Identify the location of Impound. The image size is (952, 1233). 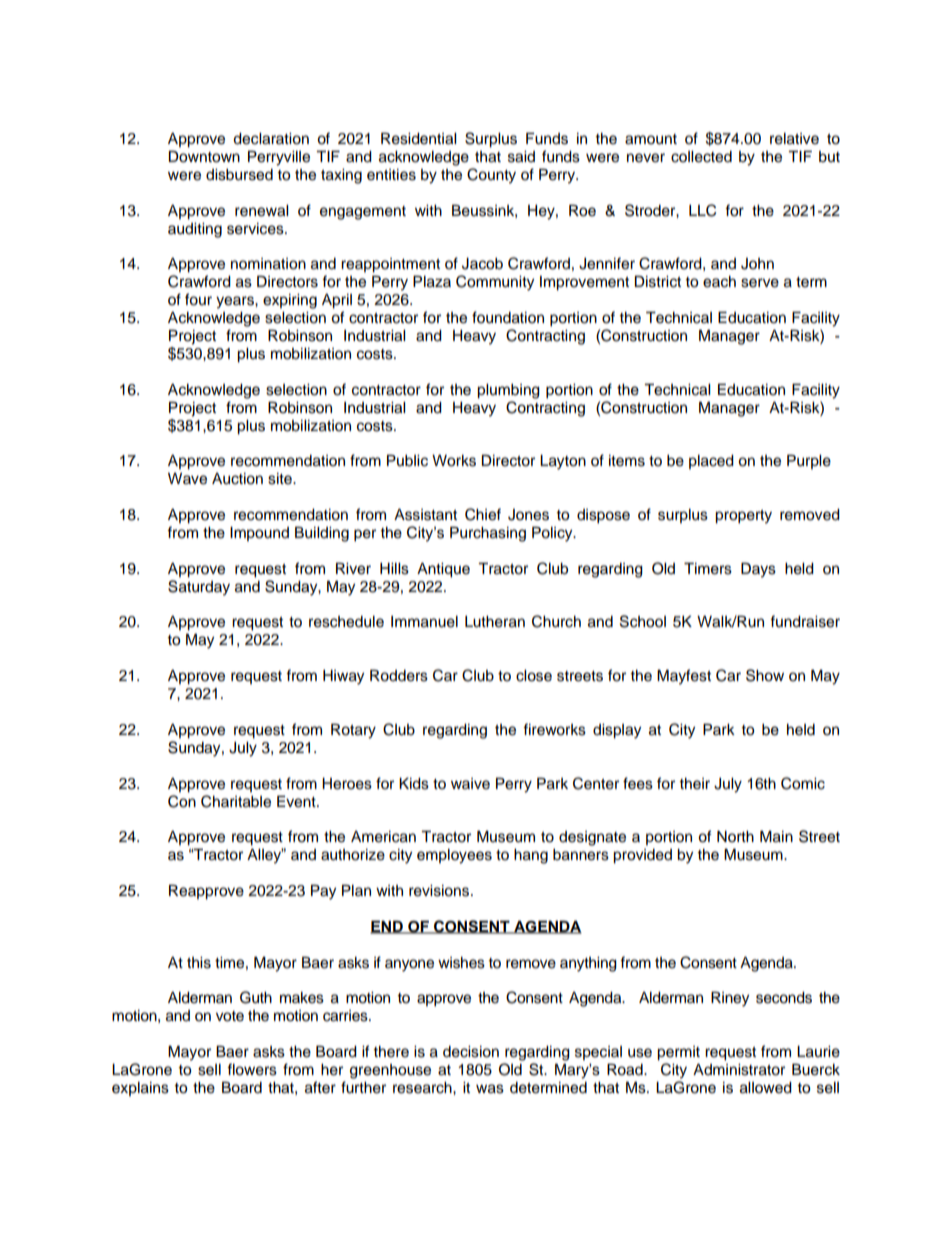
(259, 534).
